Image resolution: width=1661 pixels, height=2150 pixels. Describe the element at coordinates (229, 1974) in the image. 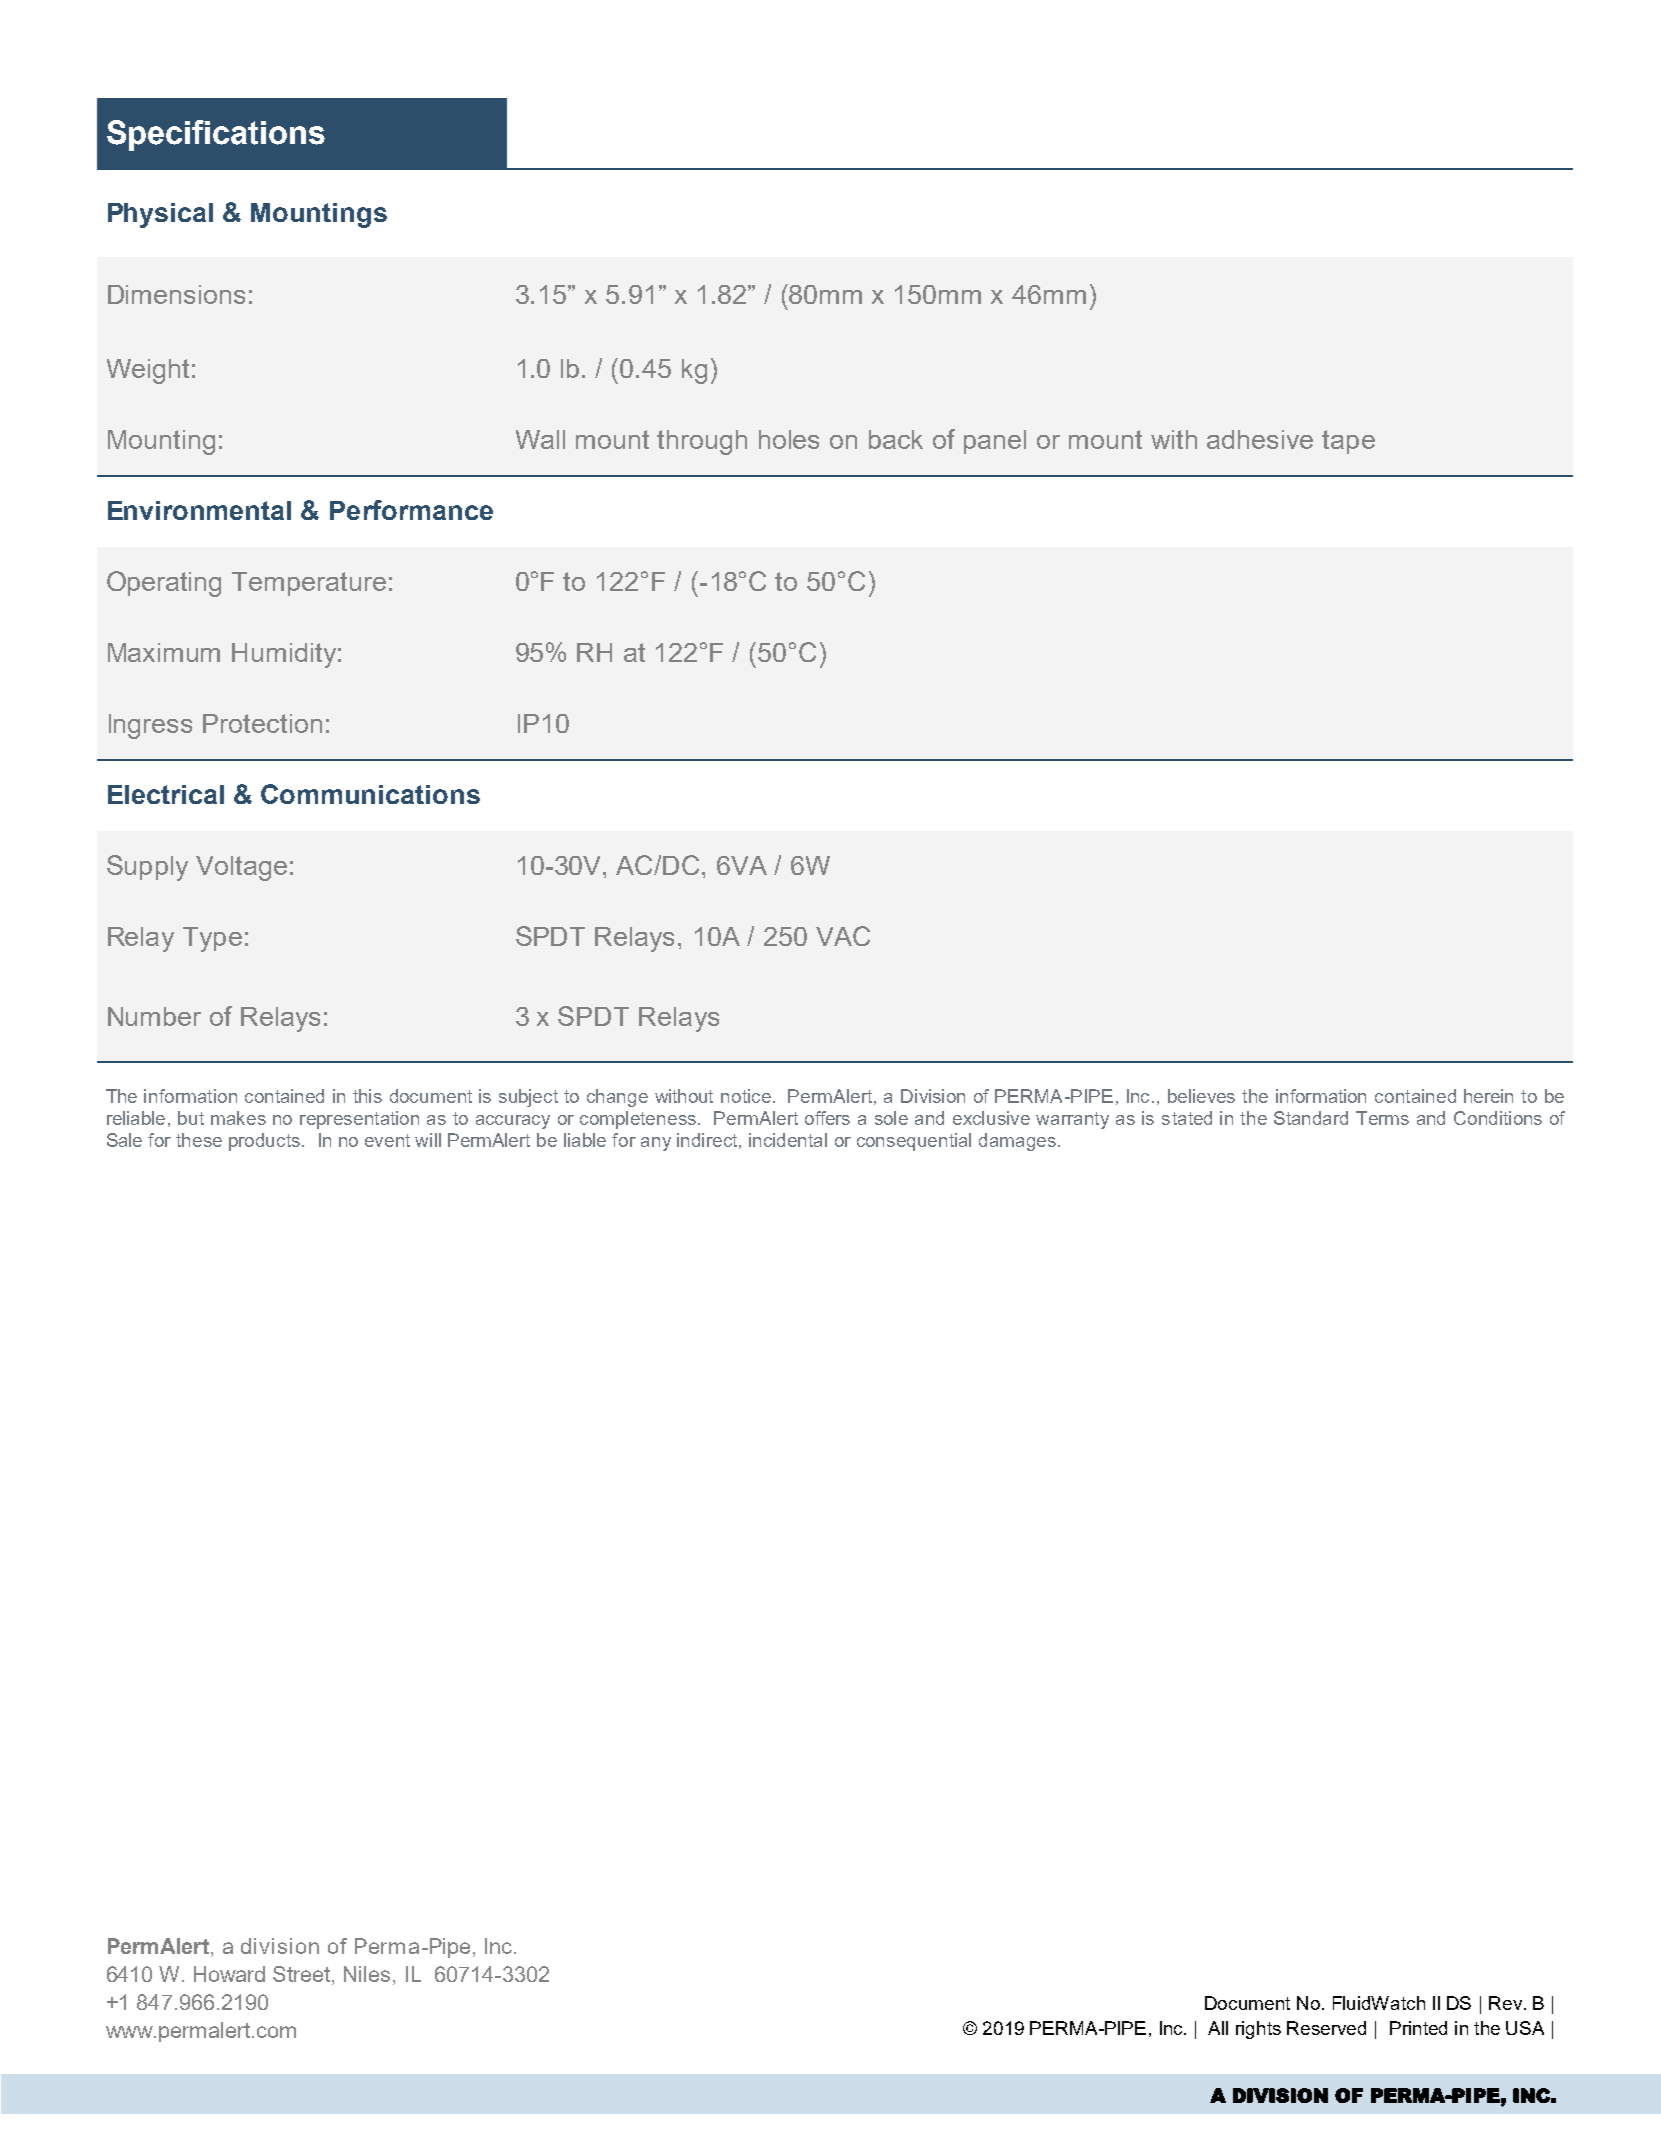

I see `Howard` at that location.
